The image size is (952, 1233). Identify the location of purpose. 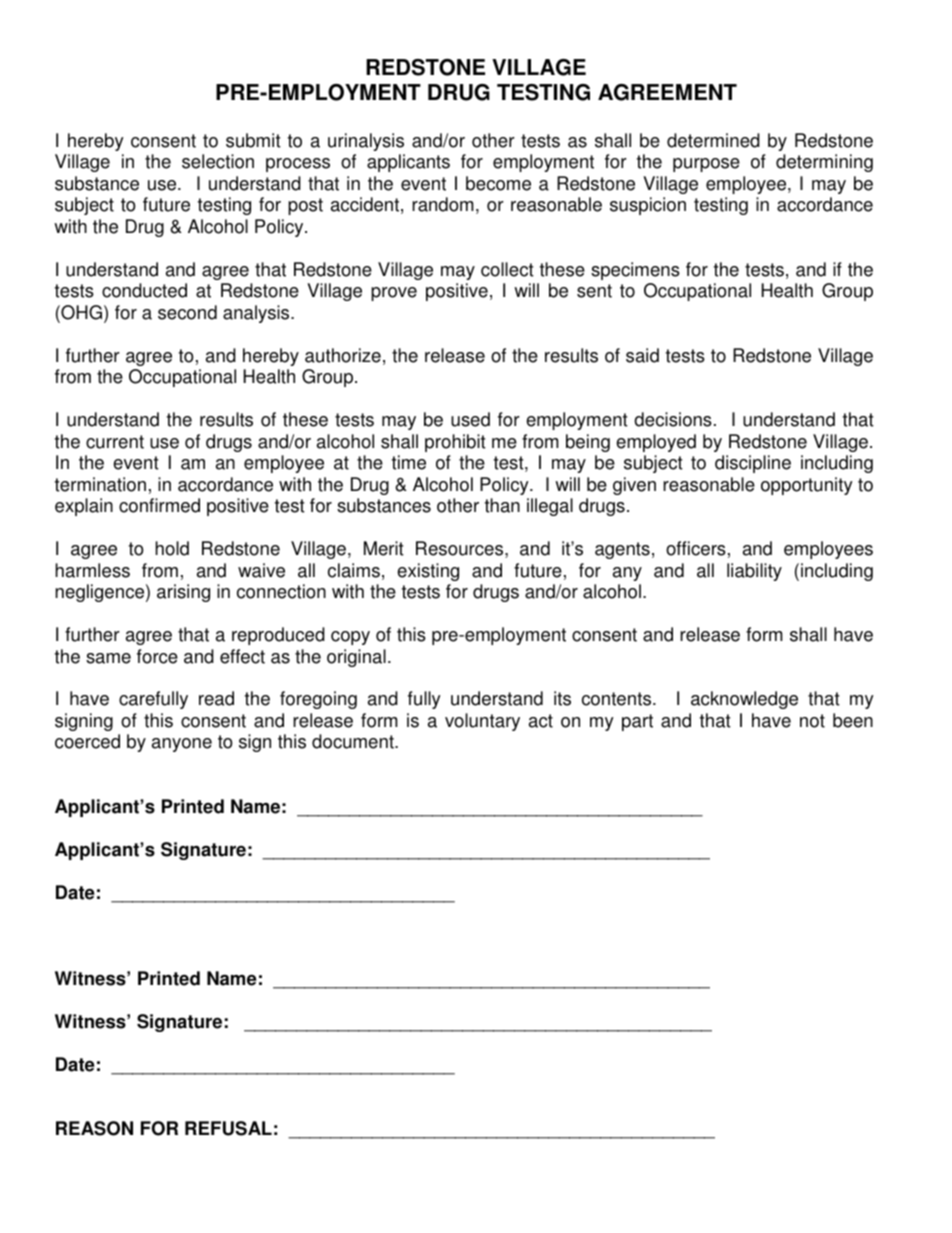
(706, 165).
